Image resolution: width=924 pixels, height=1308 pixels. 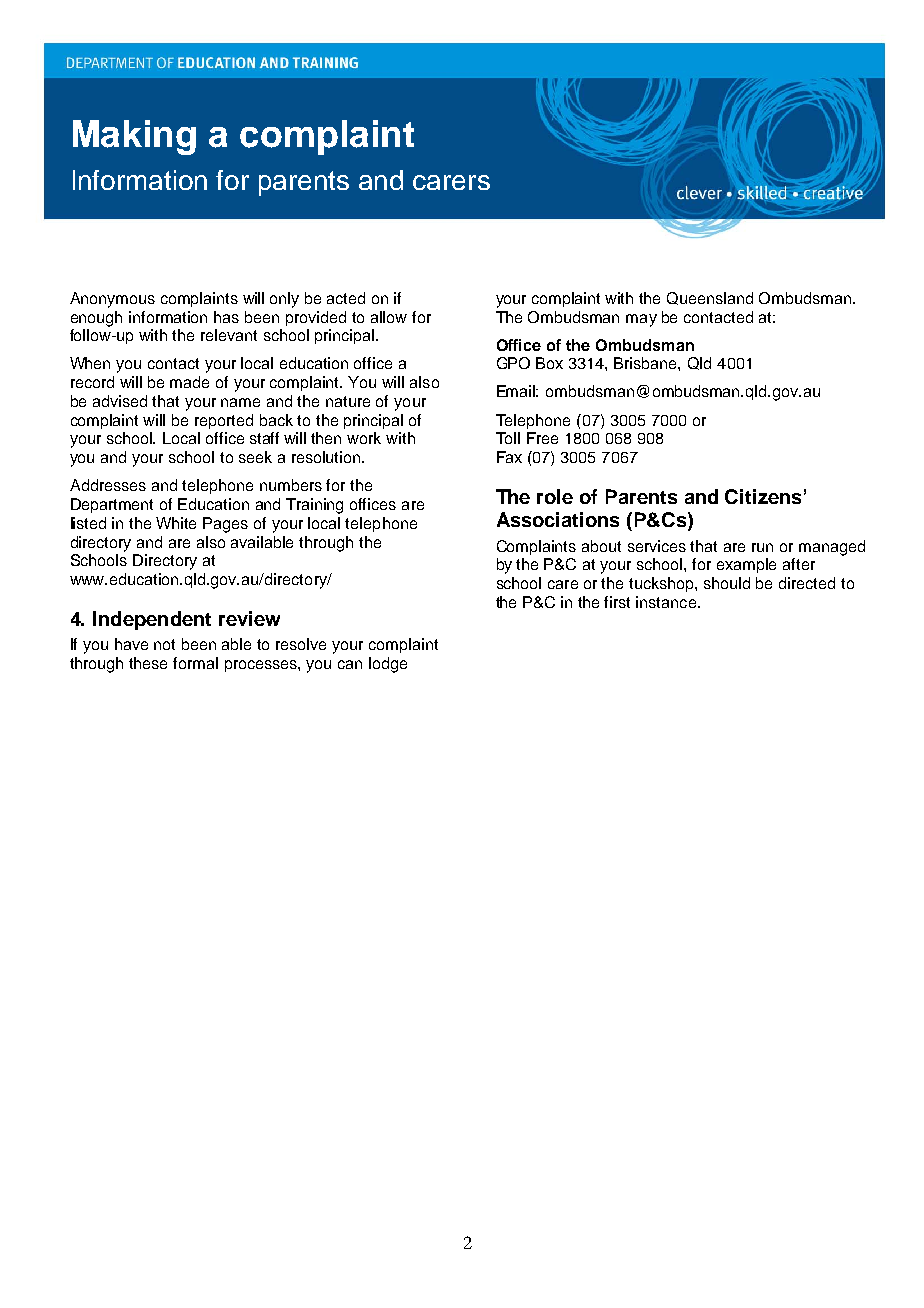 I want to click on not, so click(x=164, y=644).
